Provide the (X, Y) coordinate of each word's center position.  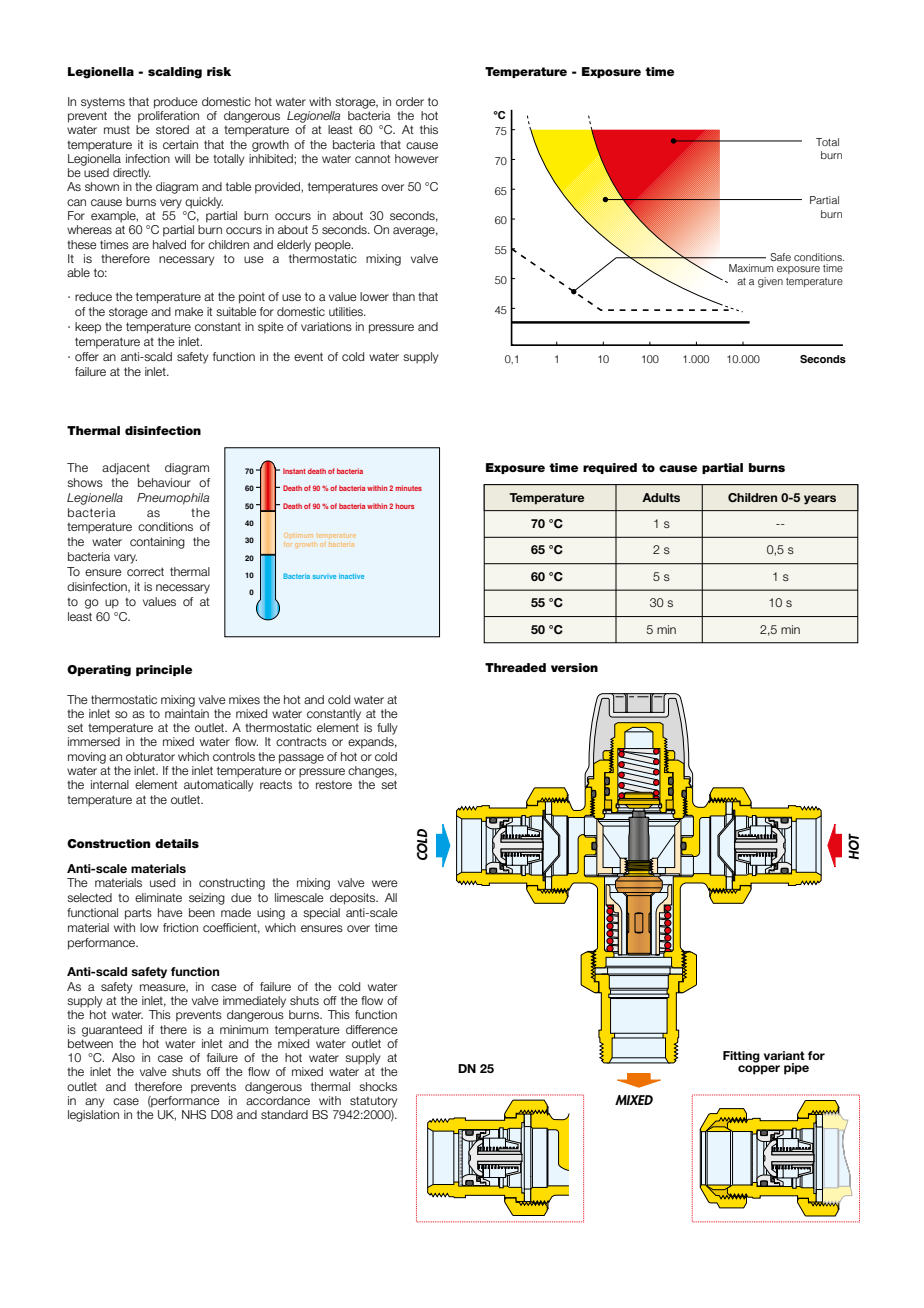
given (770, 282)
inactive (351, 576)
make (189, 311)
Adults (661, 497)
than (403, 296)
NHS (194, 1114)
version (574, 667)
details (177, 843)
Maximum (751, 268)
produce (176, 103)
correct (145, 571)
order (410, 101)
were (385, 883)
